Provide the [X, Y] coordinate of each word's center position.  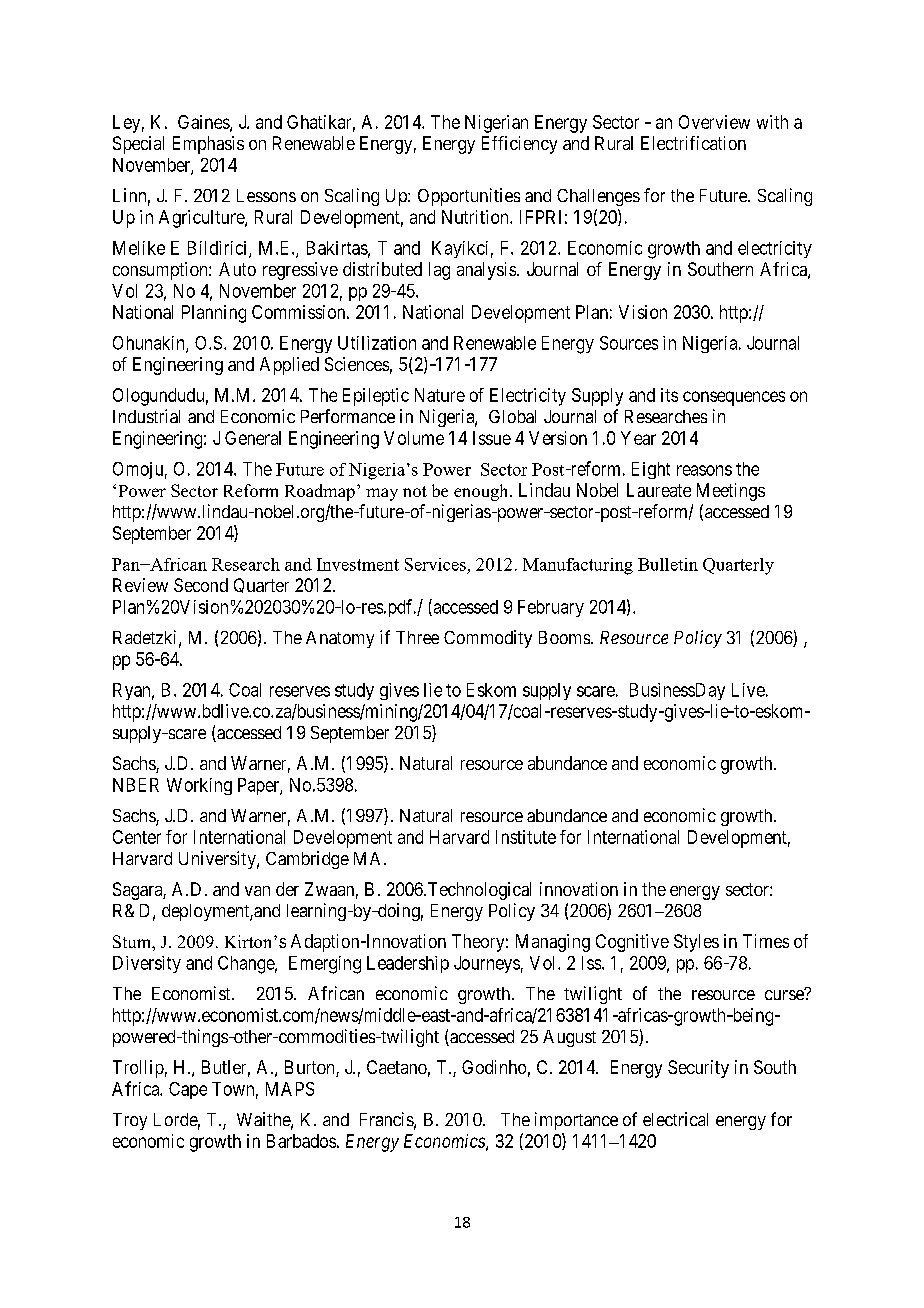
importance [576, 1121]
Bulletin [668, 564]
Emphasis [208, 145]
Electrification [693, 143]
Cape [188, 1090]
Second [201, 585]
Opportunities [469, 197]
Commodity [488, 639]
